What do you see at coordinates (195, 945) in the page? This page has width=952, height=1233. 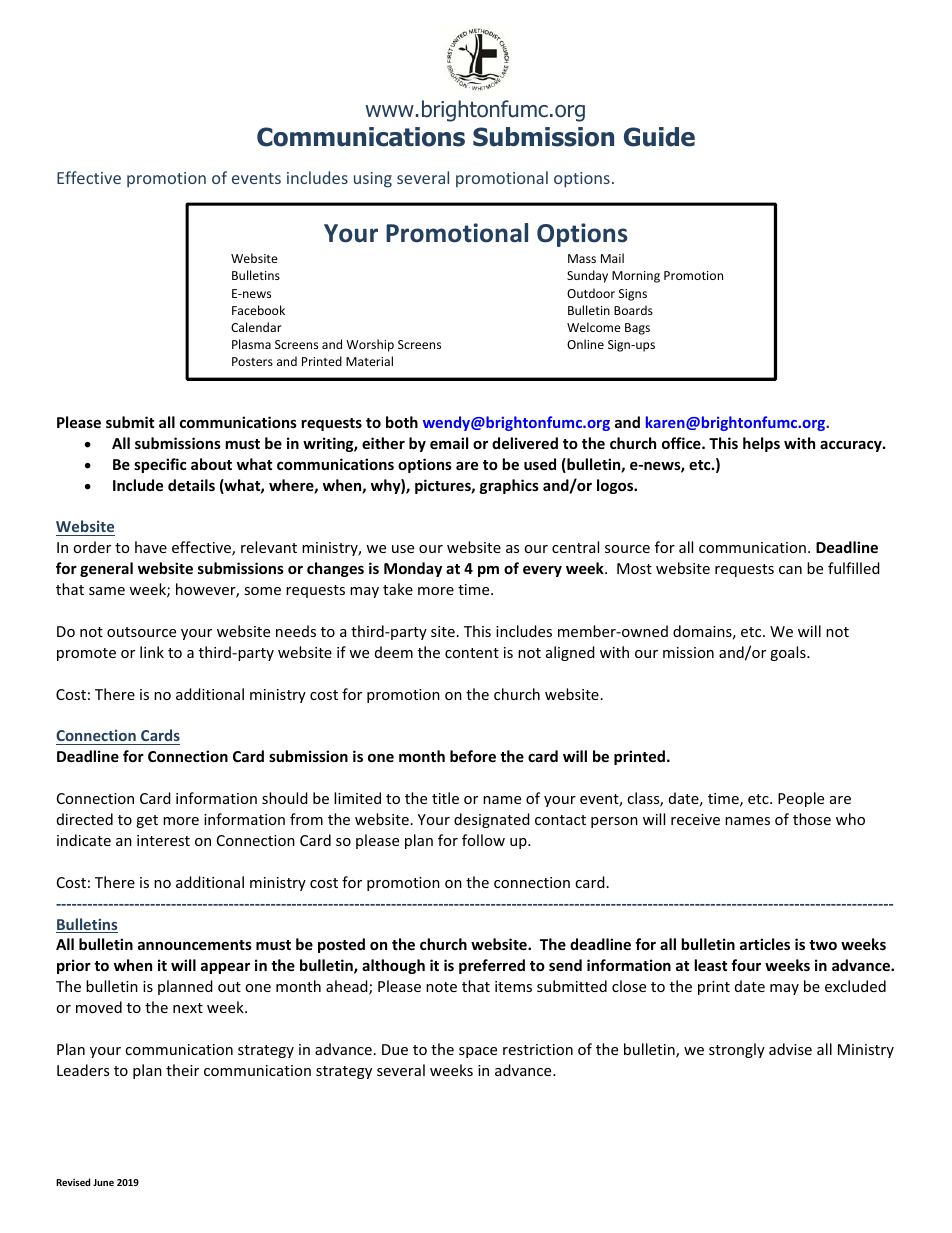 I see `announcements` at bounding box center [195, 945].
